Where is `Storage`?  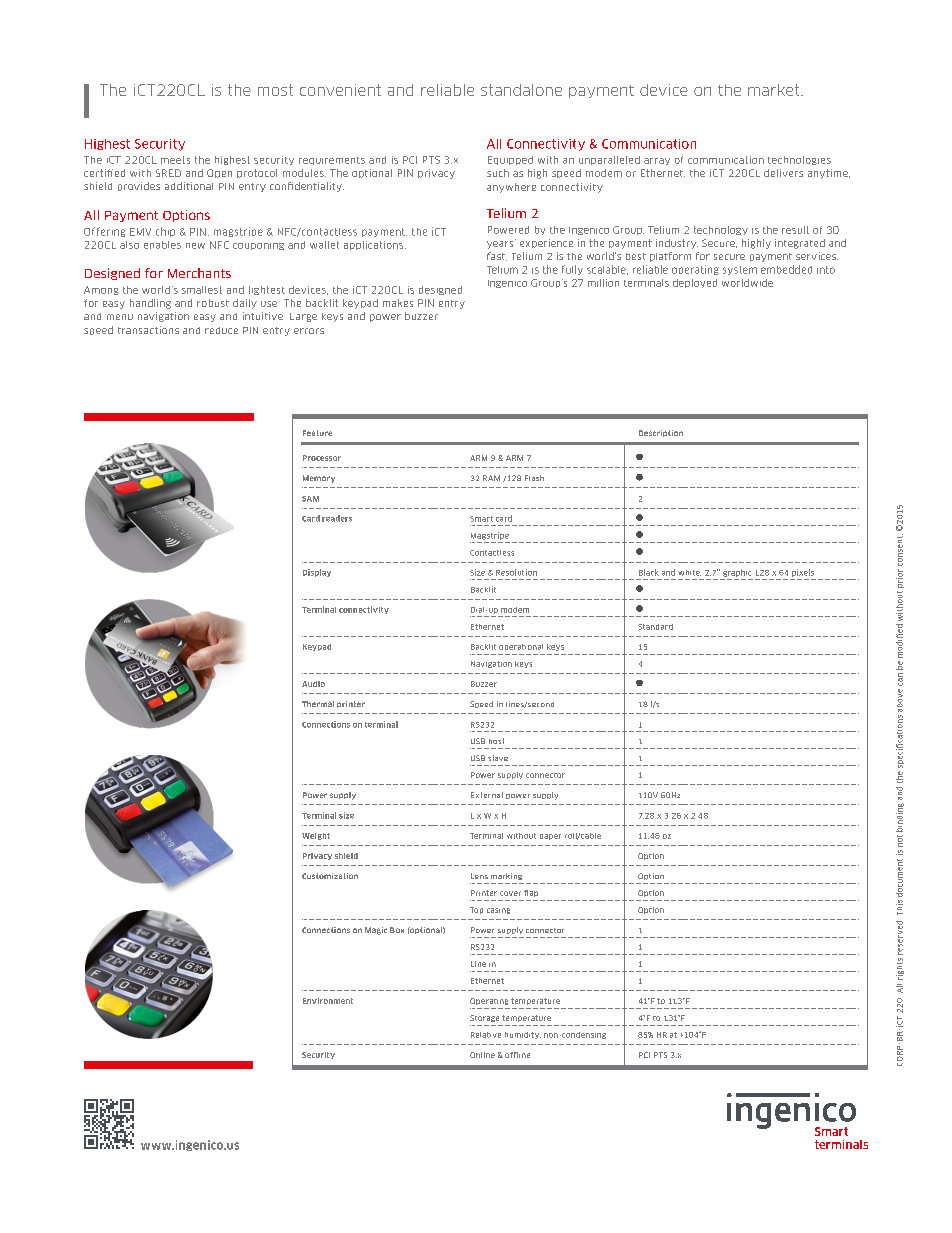
Storage is located at coordinates (484, 1018).
